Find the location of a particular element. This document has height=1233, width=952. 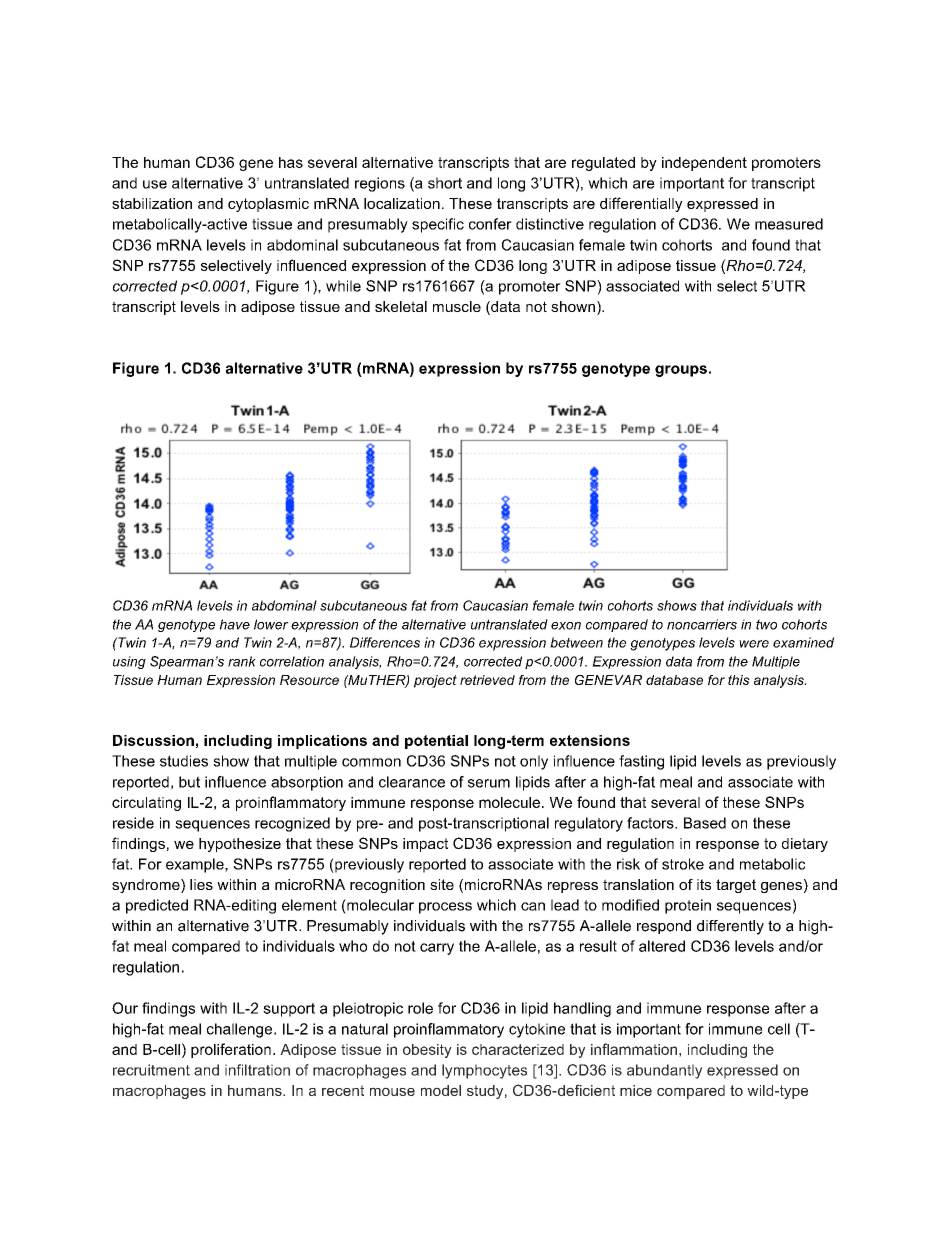

were is located at coordinates (754, 644).
